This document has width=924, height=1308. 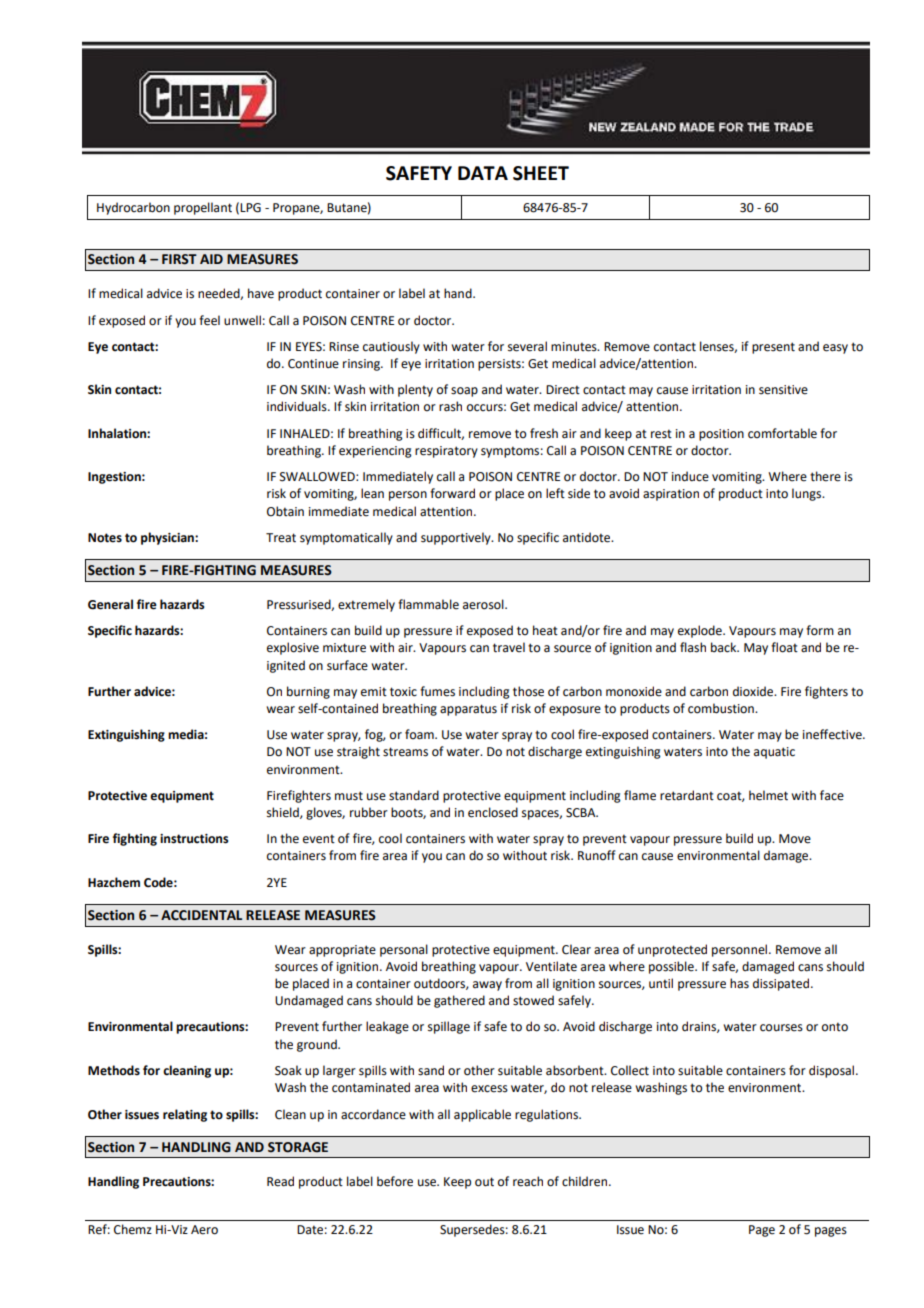 What do you see at coordinates (483, 173) in the document?
I see `DATA` at bounding box center [483, 173].
